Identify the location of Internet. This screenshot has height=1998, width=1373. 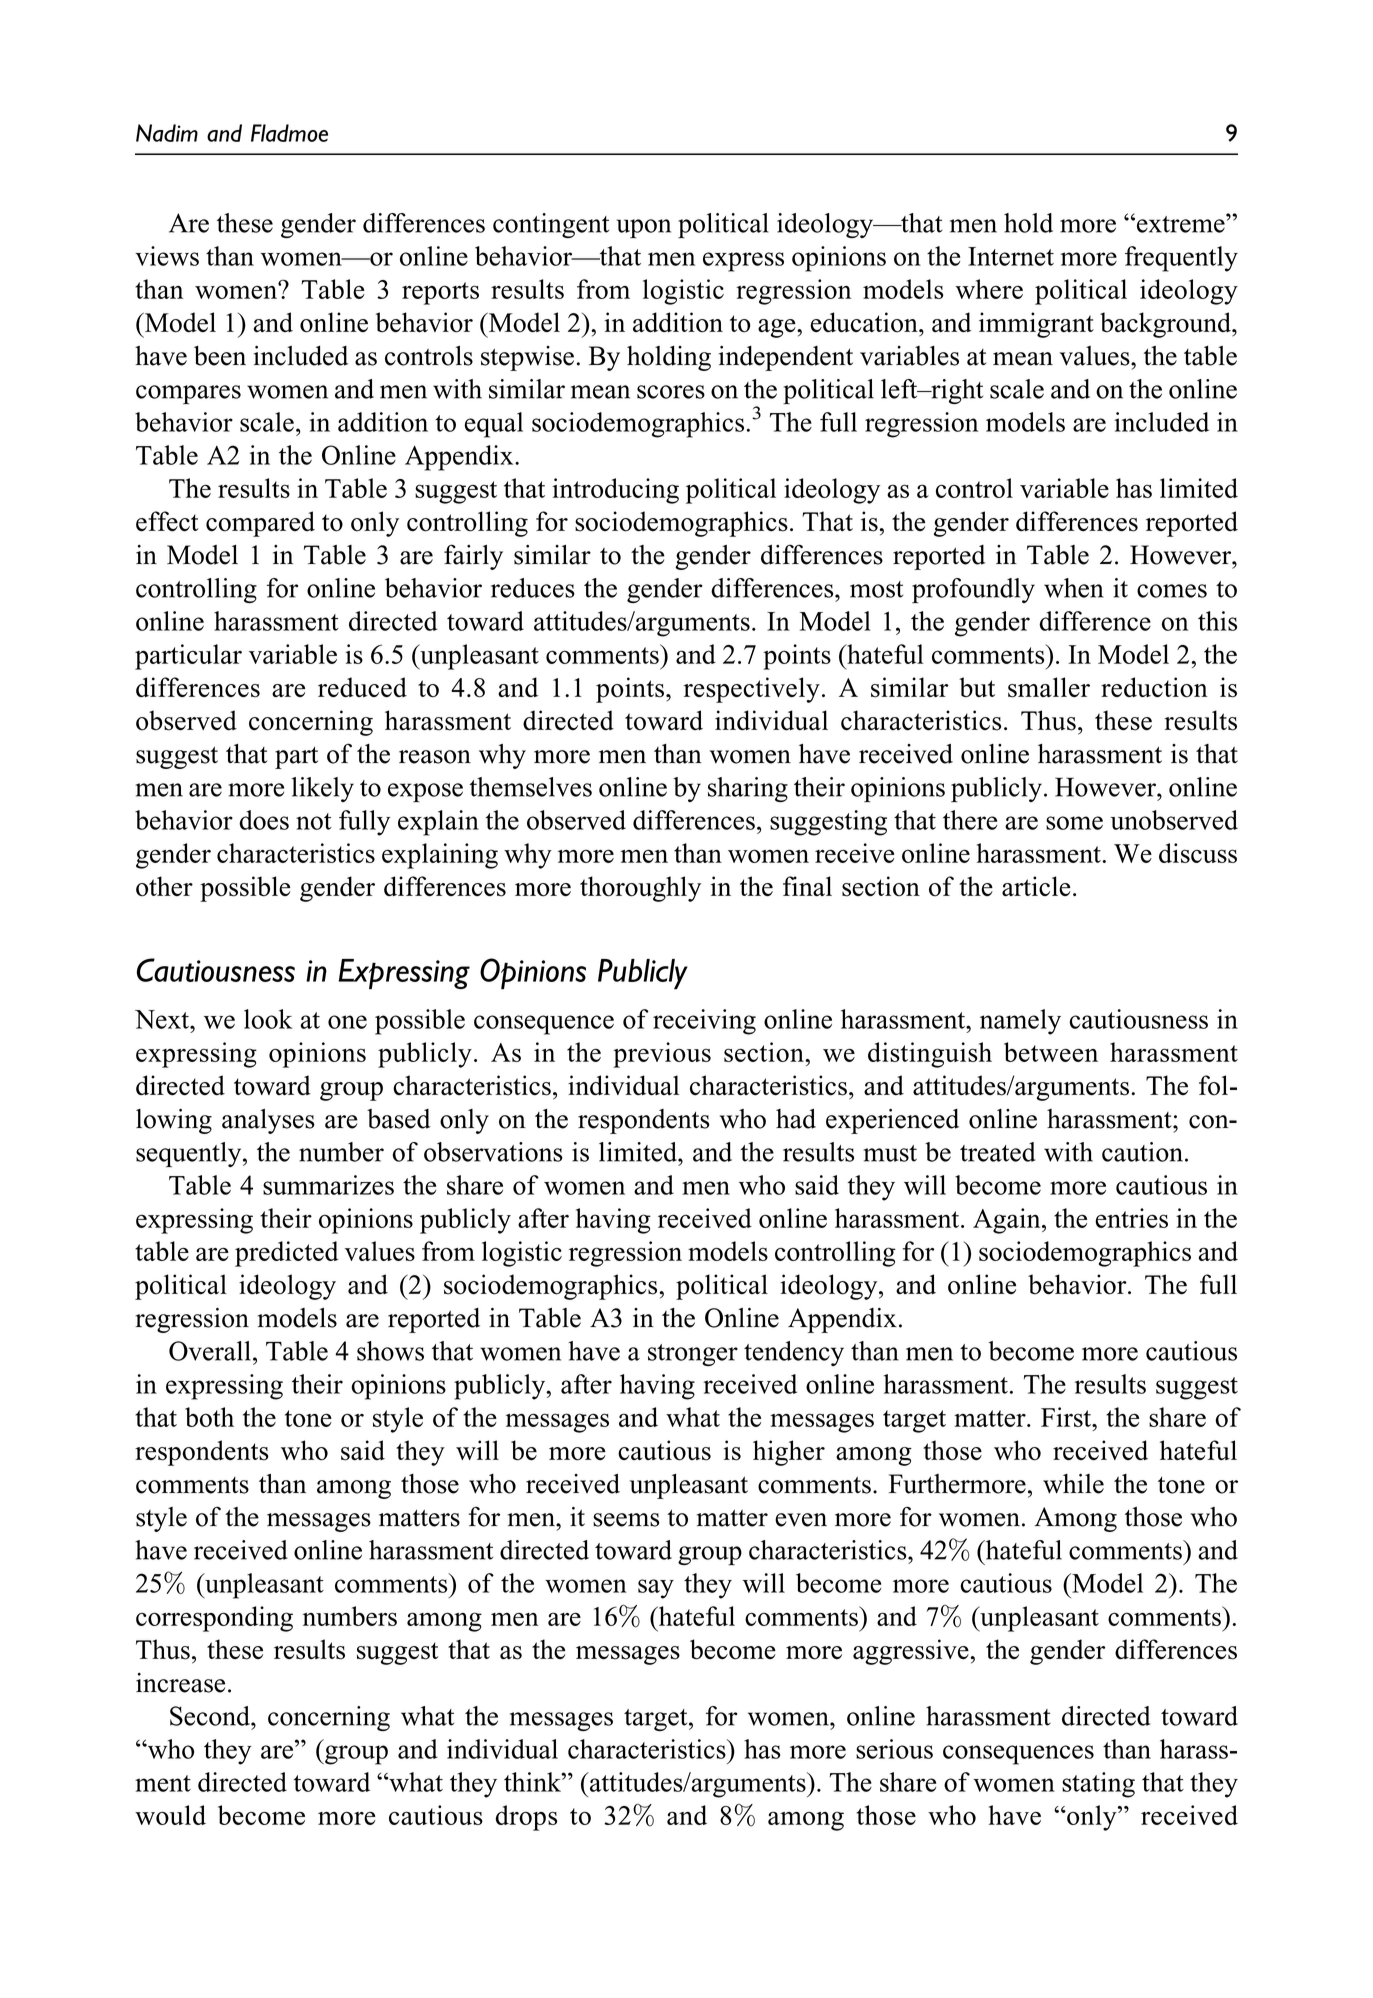
(1011, 256).
